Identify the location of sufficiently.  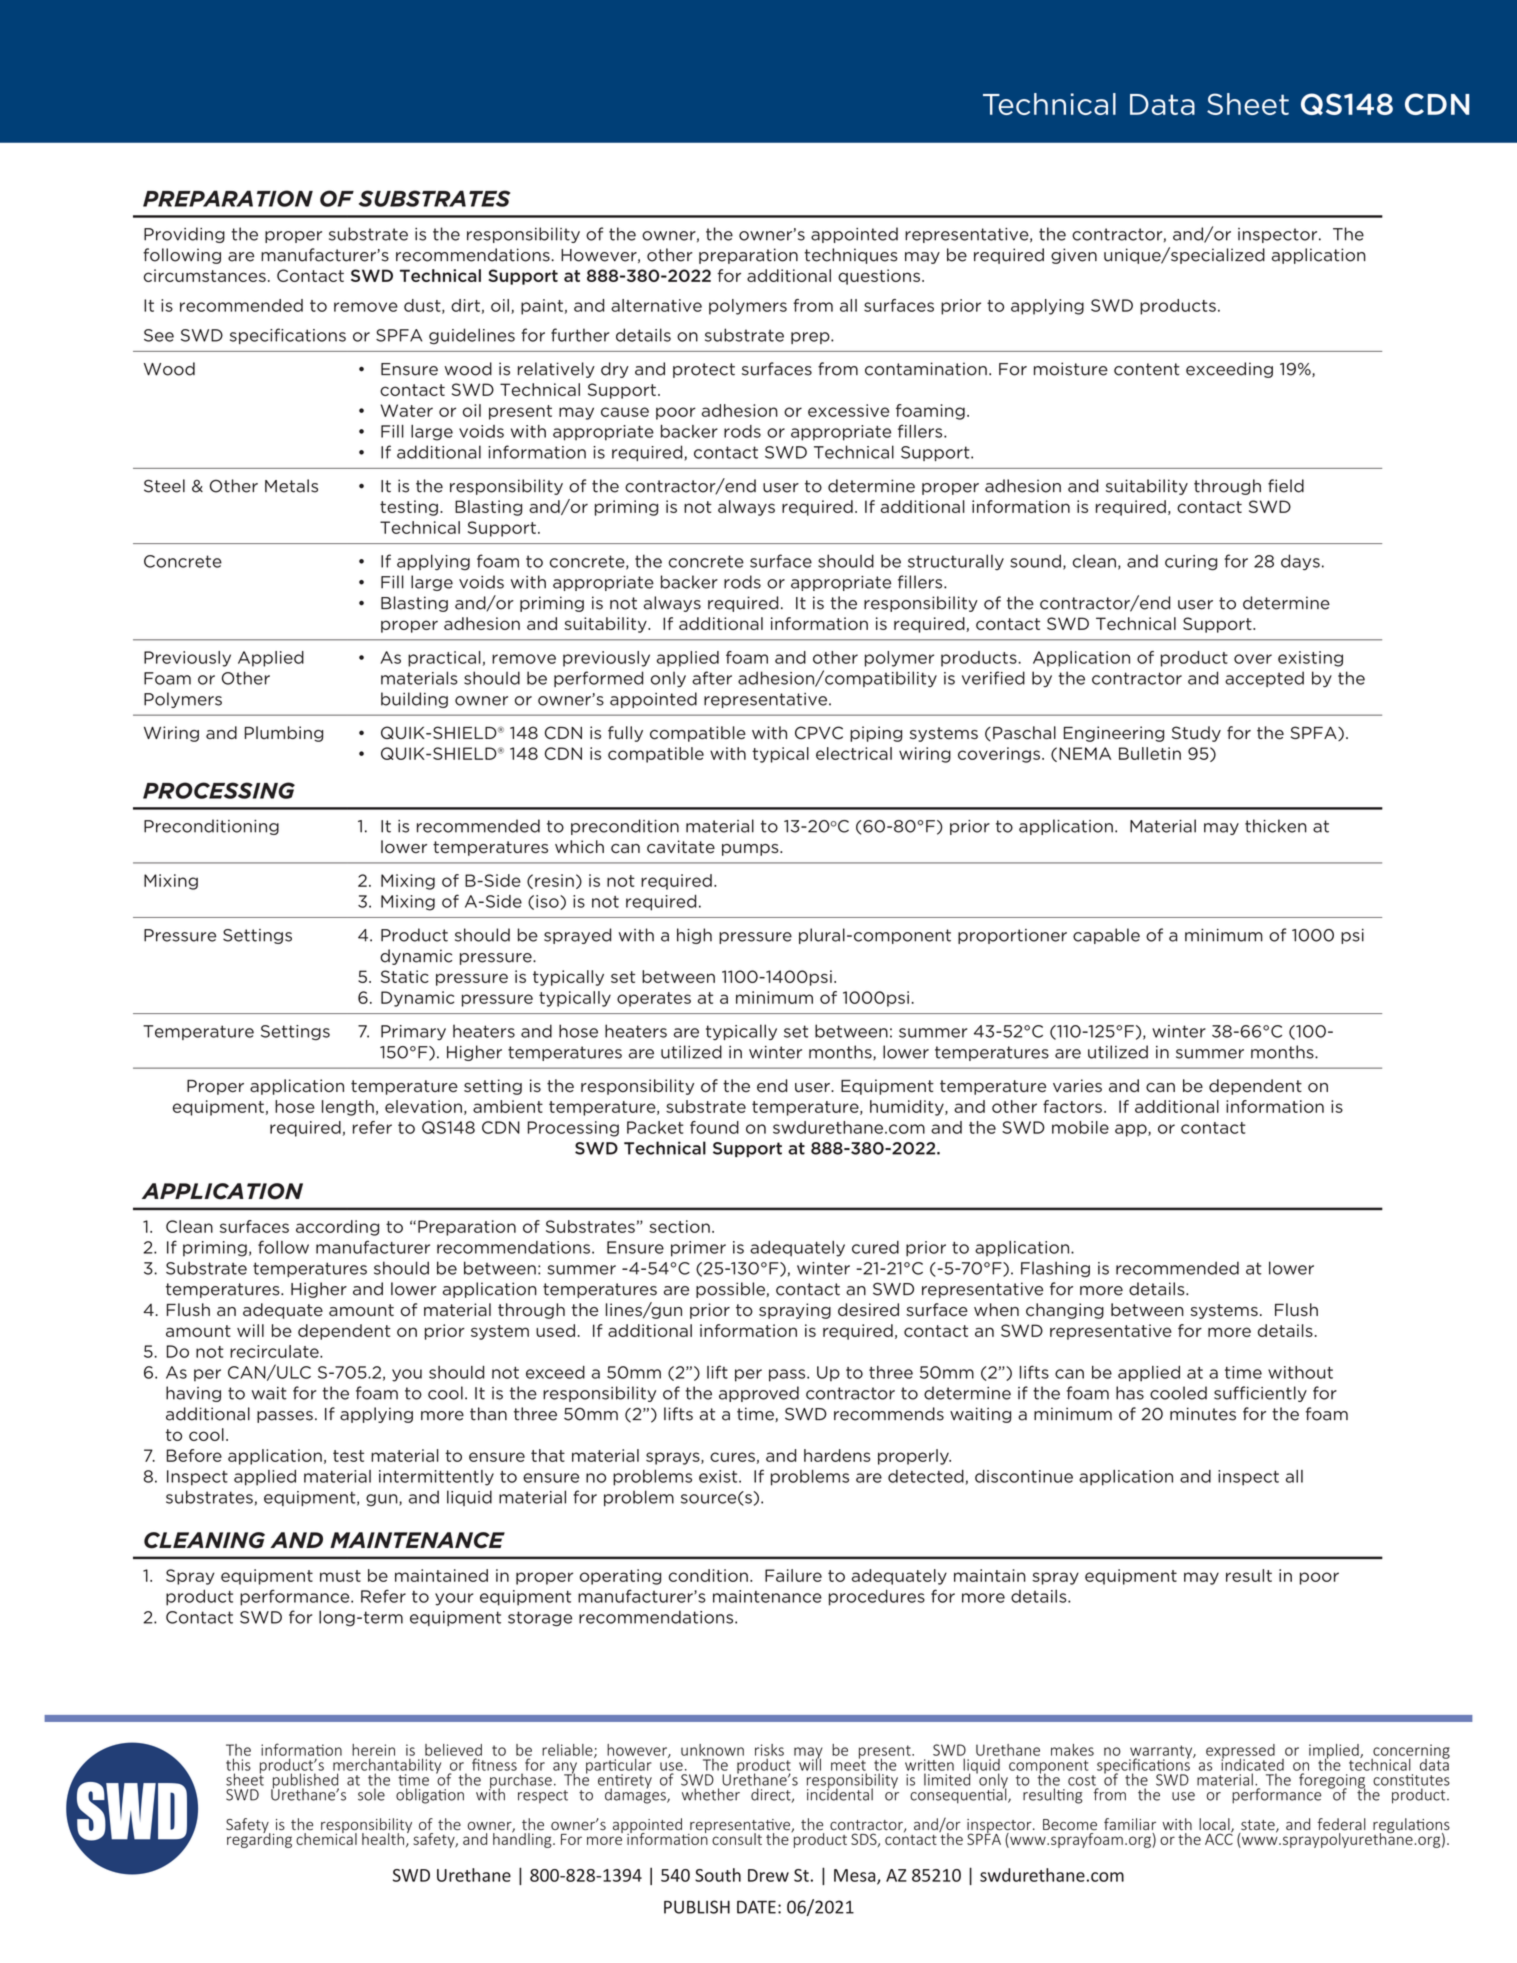
(1260, 1394).
